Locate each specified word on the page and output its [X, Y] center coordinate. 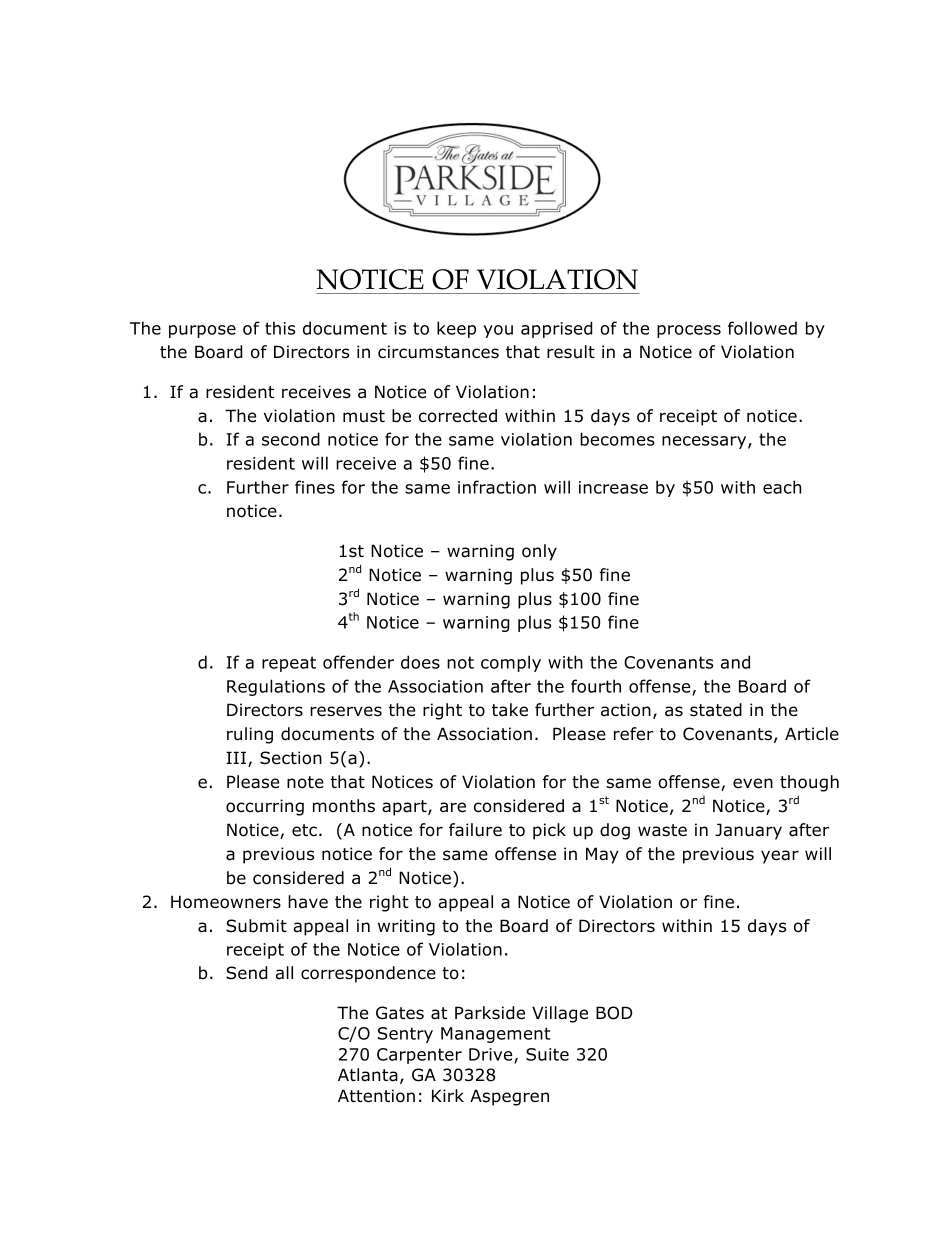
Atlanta [368, 1075]
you [498, 331]
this [280, 328]
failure [475, 830]
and [735, 662]
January [748, 831]
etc [304, 830]
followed [762, 328]
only [539, 552]
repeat [289, 664]
